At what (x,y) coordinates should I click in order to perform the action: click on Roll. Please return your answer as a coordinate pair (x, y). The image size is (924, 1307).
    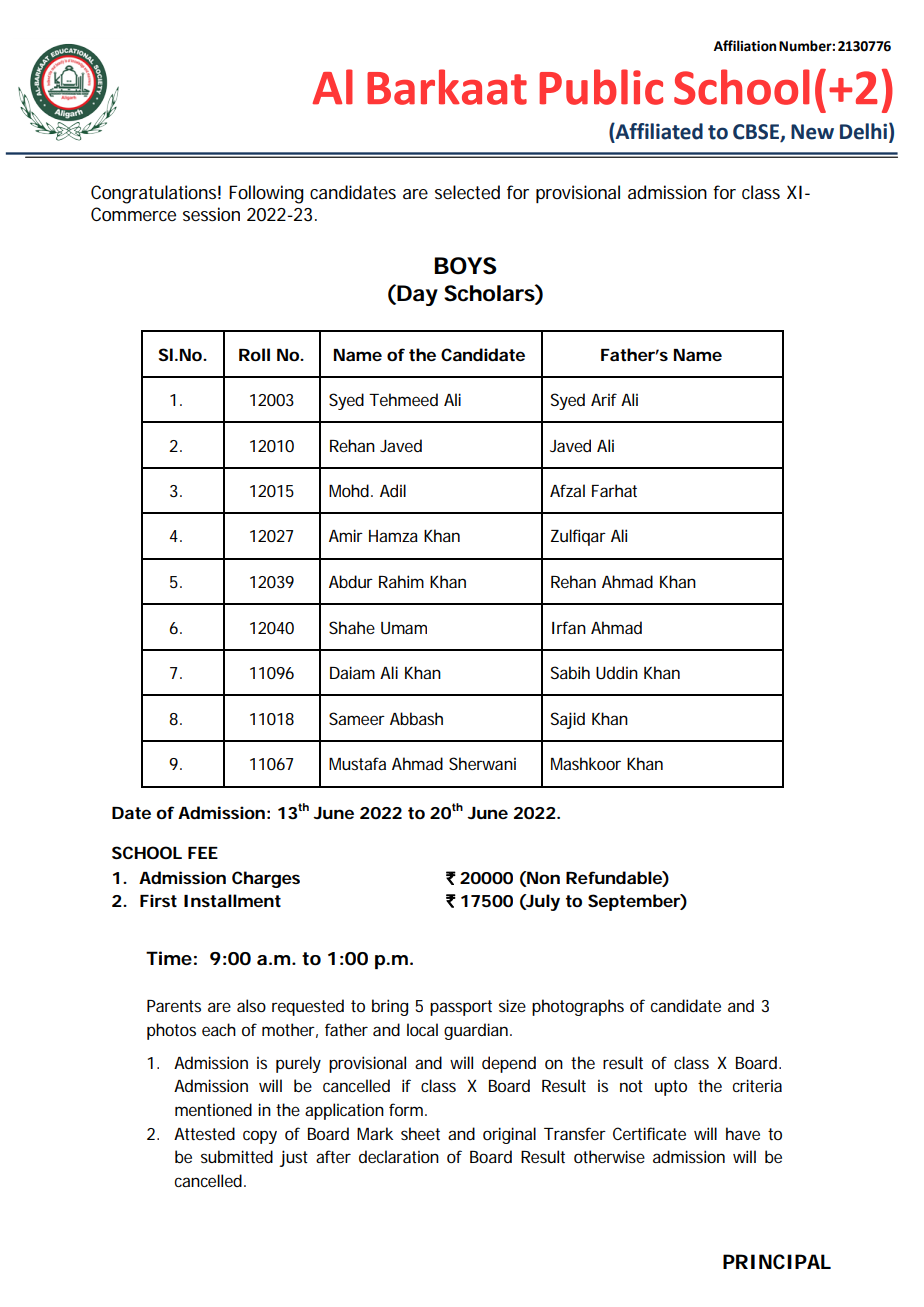
    Looking at the image, I should click on (254, 354).
